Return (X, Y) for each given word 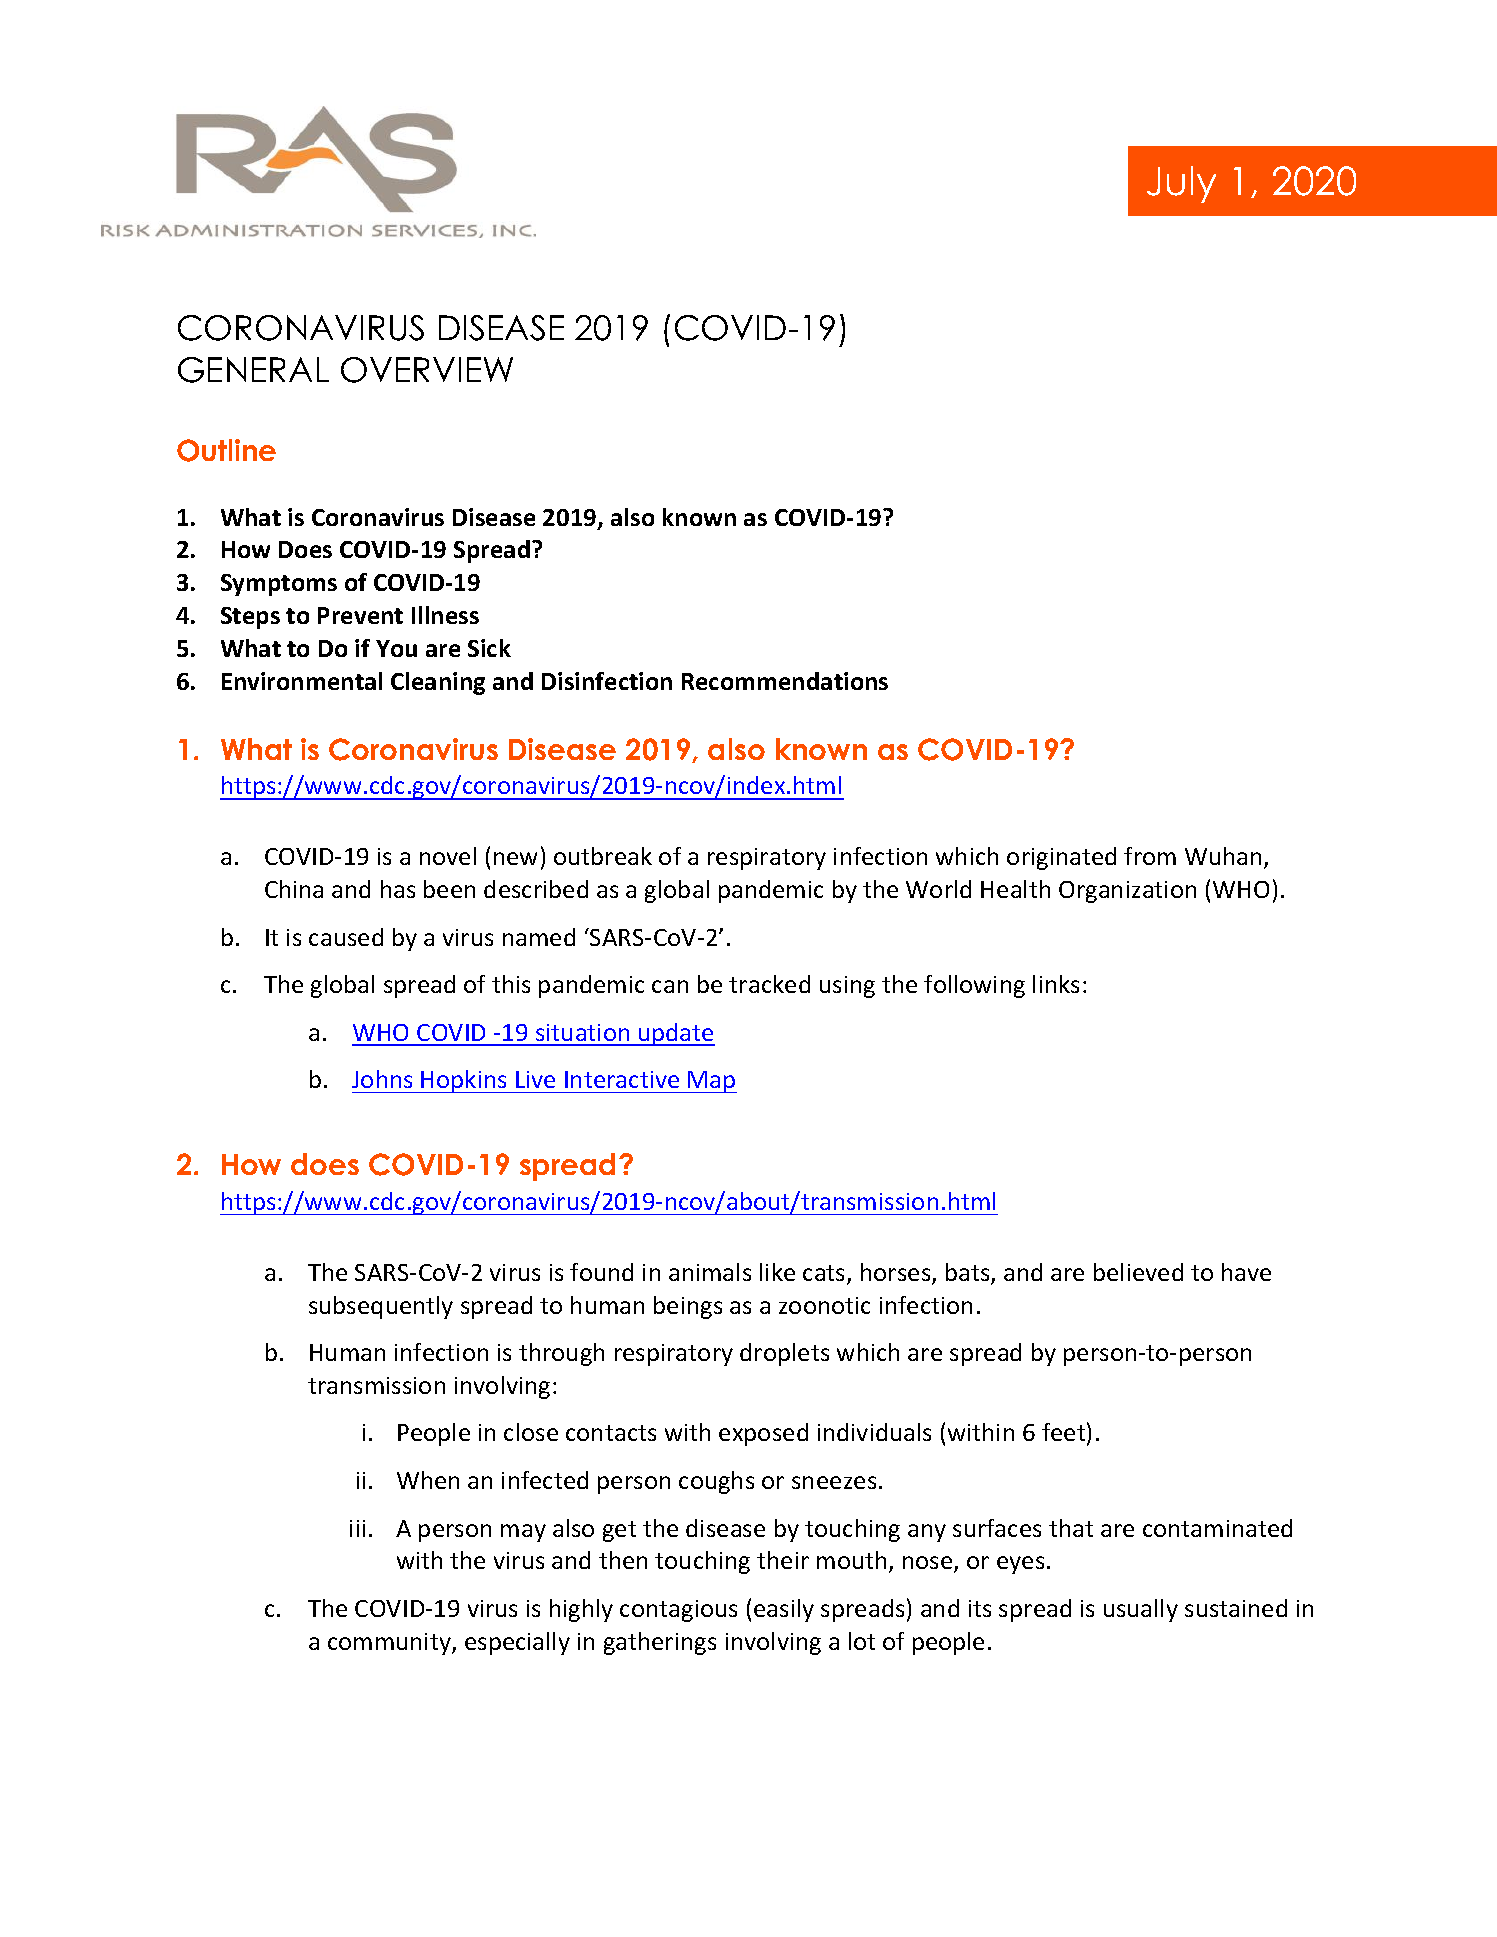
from (1150, 856)
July (1181, 184)
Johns (382, 1079)
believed (1138, 1272)
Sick (489, 648)
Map (712, 1082)
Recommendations (785, 681)
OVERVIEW (427, 370)
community (390, 1644)
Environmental (302, 681)
